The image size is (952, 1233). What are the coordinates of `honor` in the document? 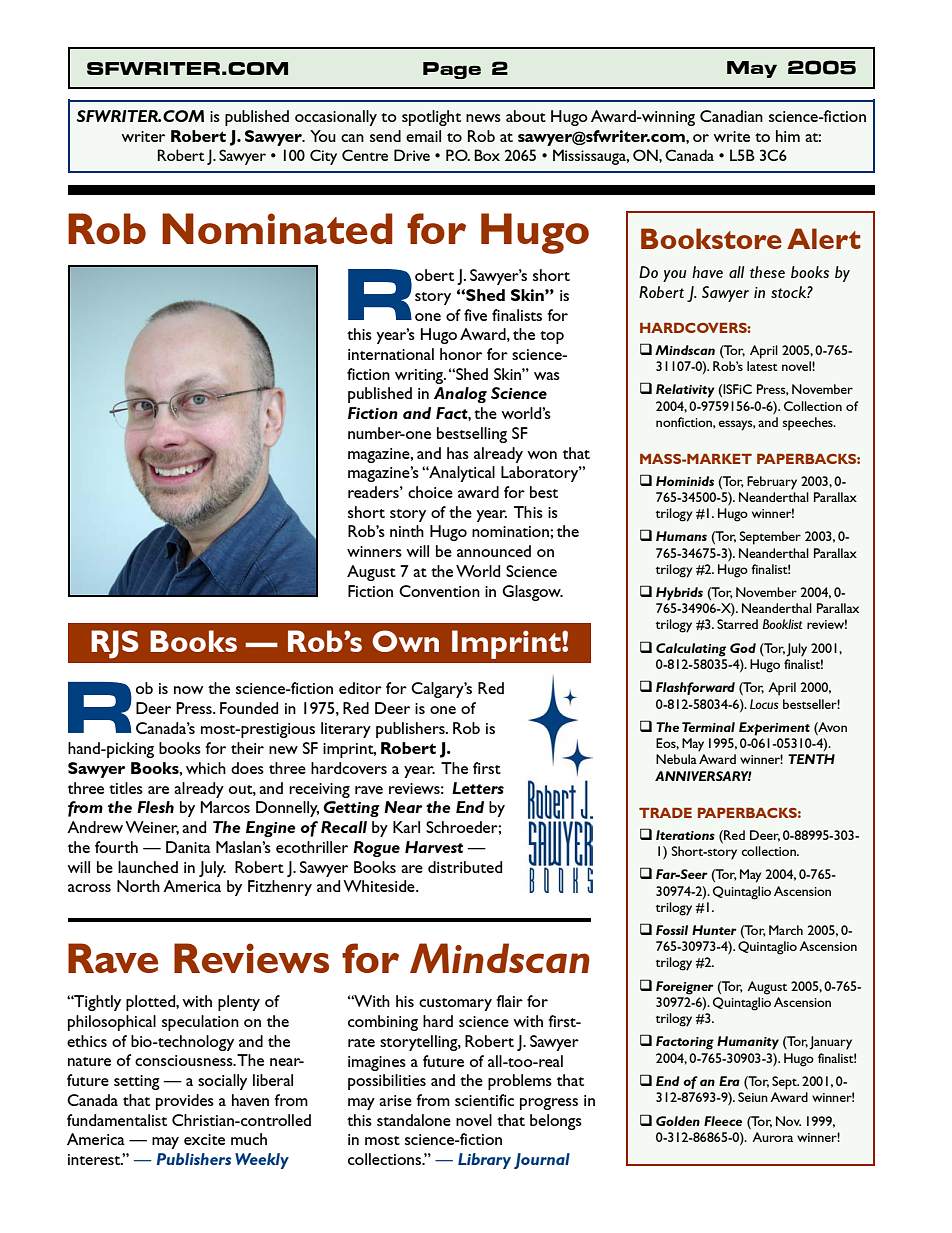 It's located at (461, 354).
